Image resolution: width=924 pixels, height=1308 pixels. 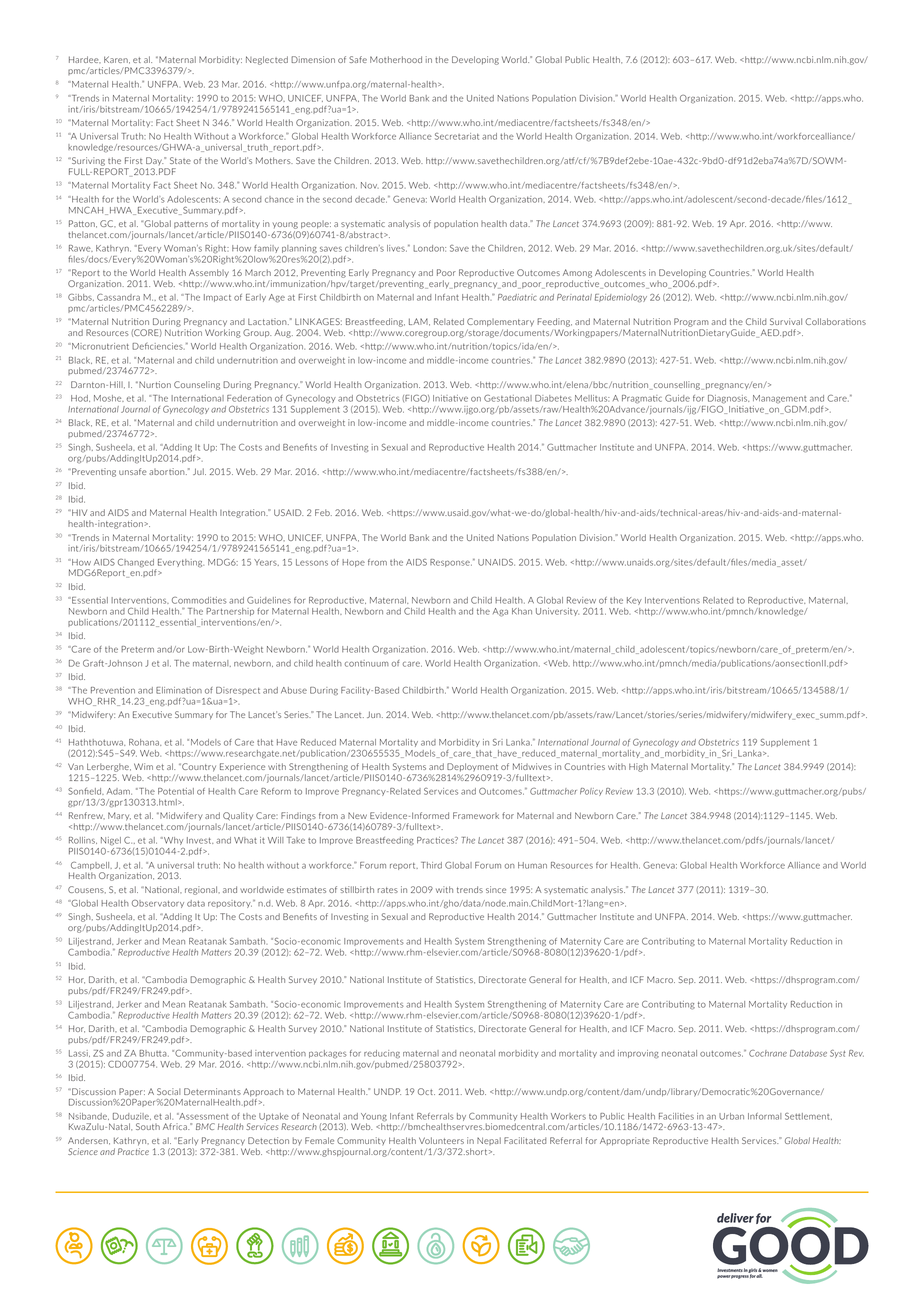 What do you see at coordinates (180, 160) in the page?
I see `State` at bounding box center [180, 160].
